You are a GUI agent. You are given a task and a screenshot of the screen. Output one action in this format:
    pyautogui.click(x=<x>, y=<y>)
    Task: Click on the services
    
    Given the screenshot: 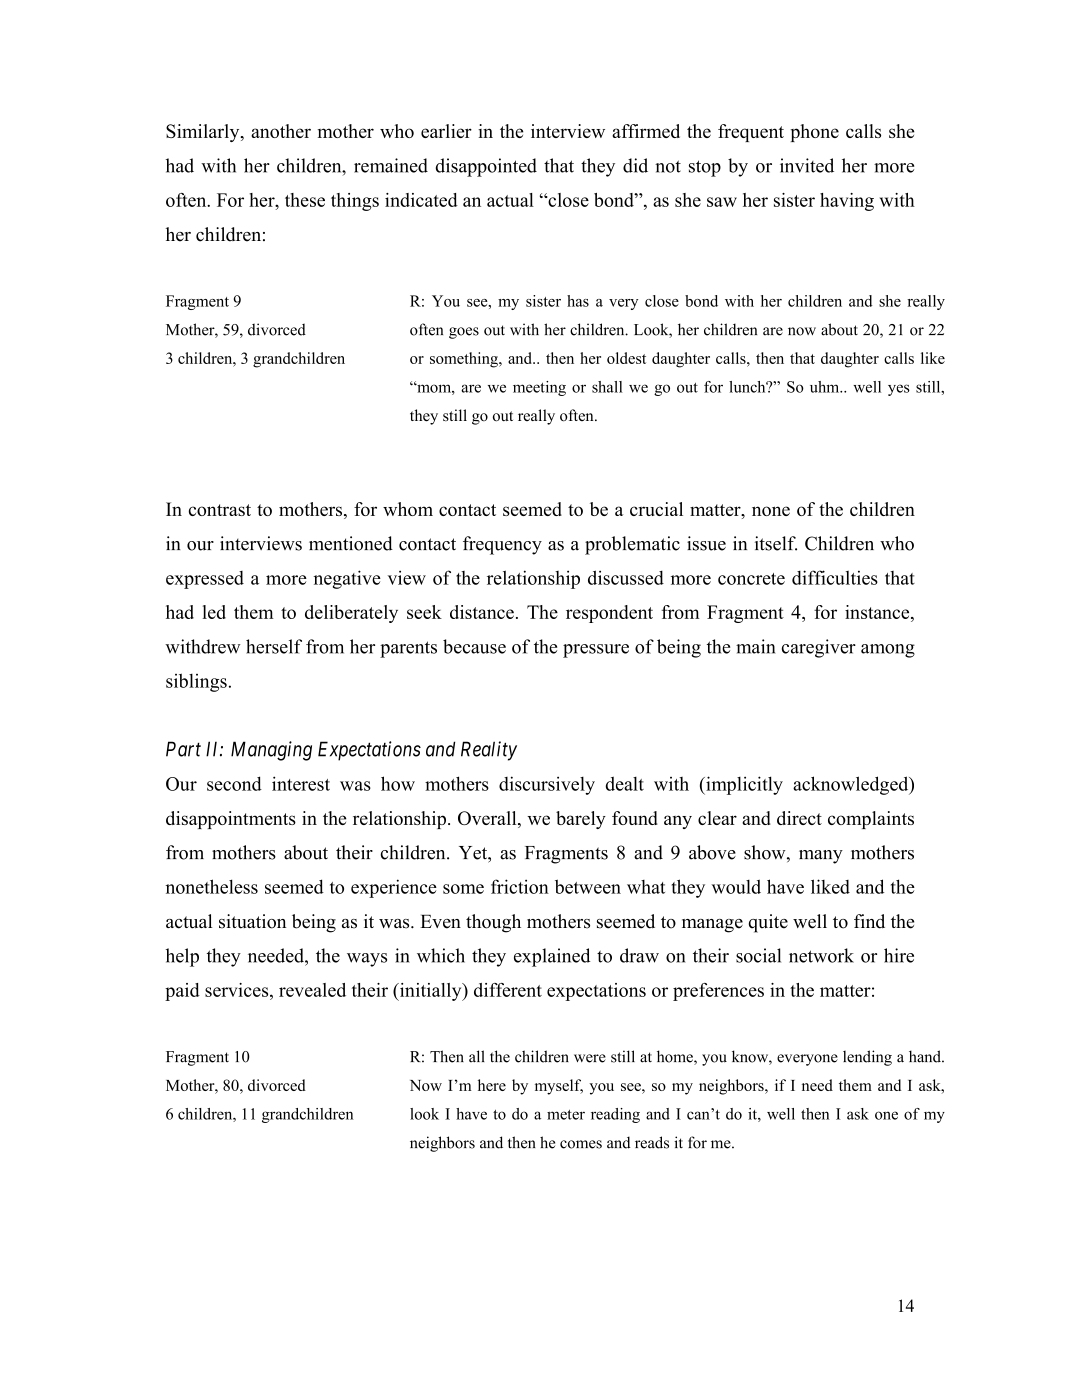 What is the action you would take?
    pyautogui.click(x=238, y=990)
